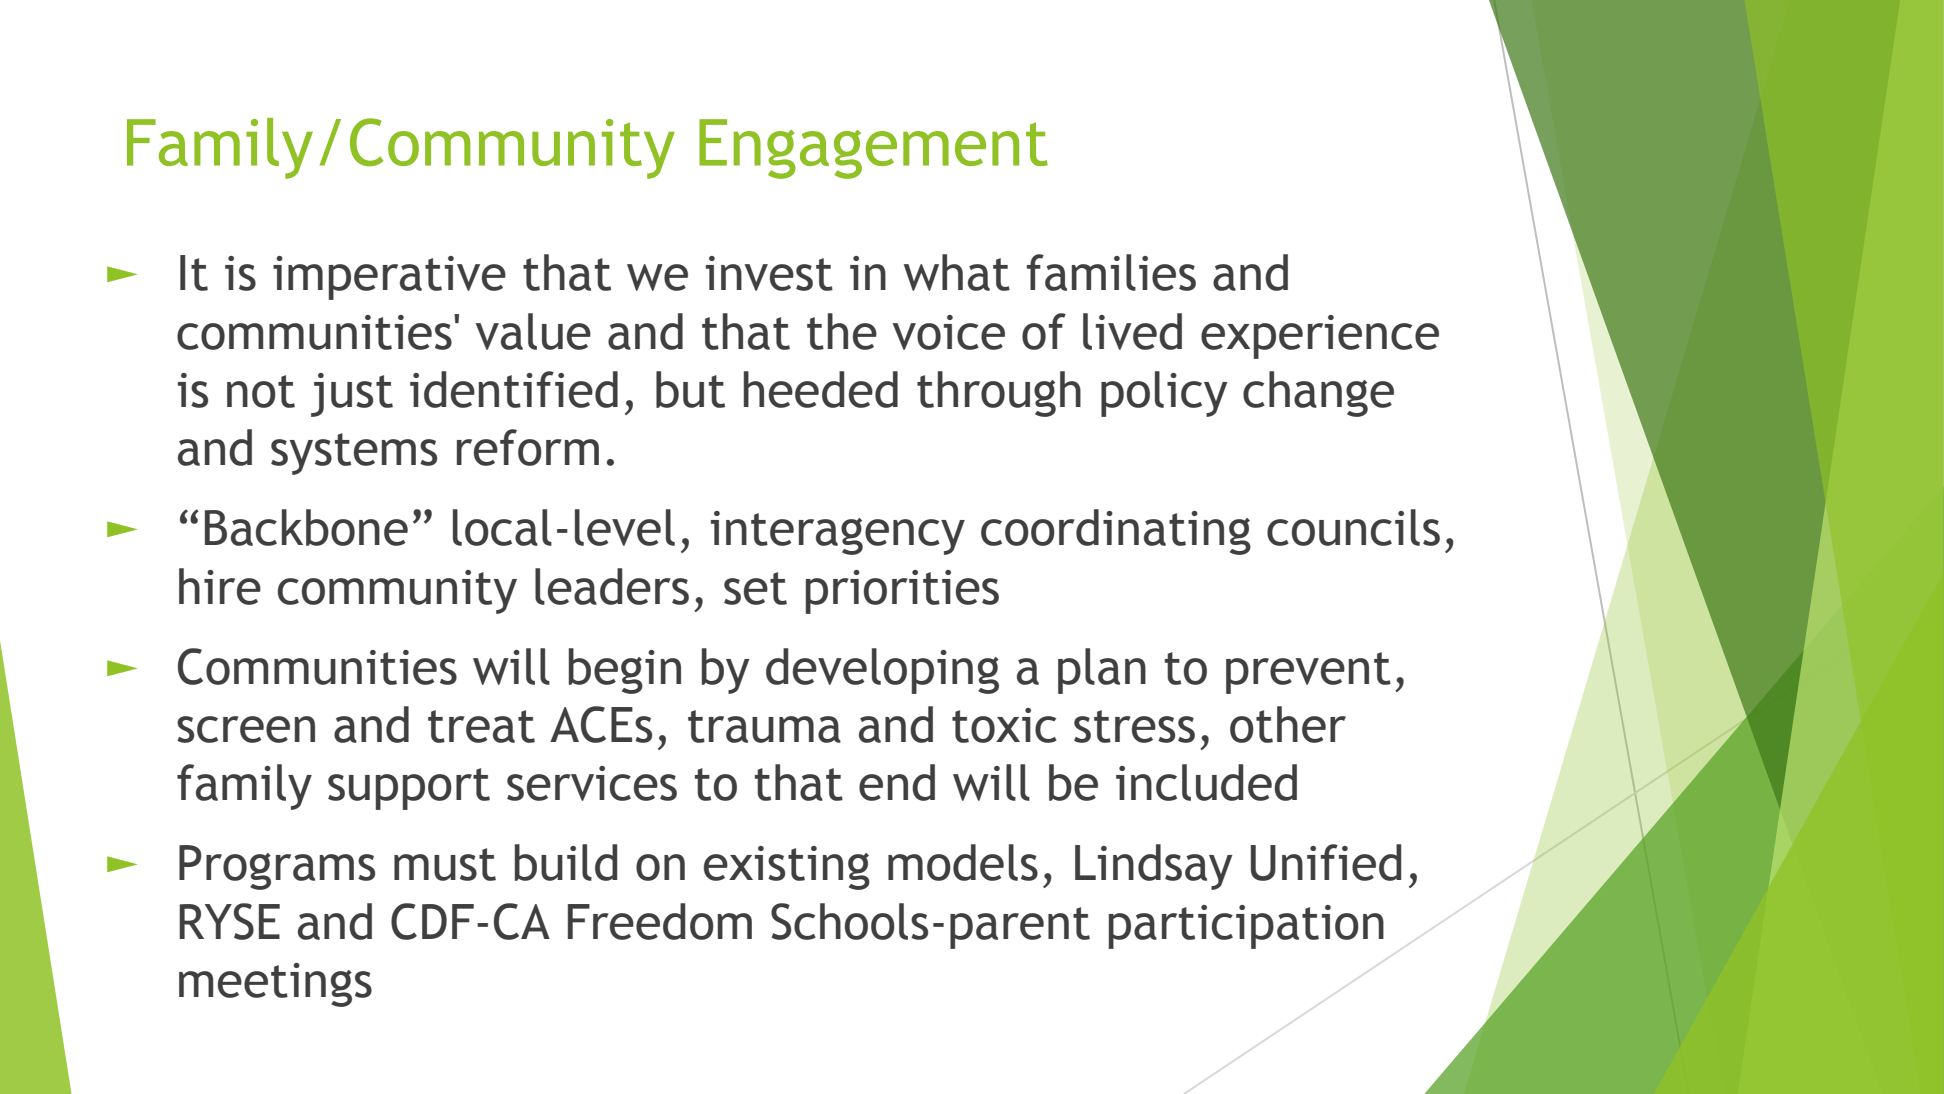 The height and width of the screenshot is (1094, 1944). I want to click on Engagement, so click(873, 149).
